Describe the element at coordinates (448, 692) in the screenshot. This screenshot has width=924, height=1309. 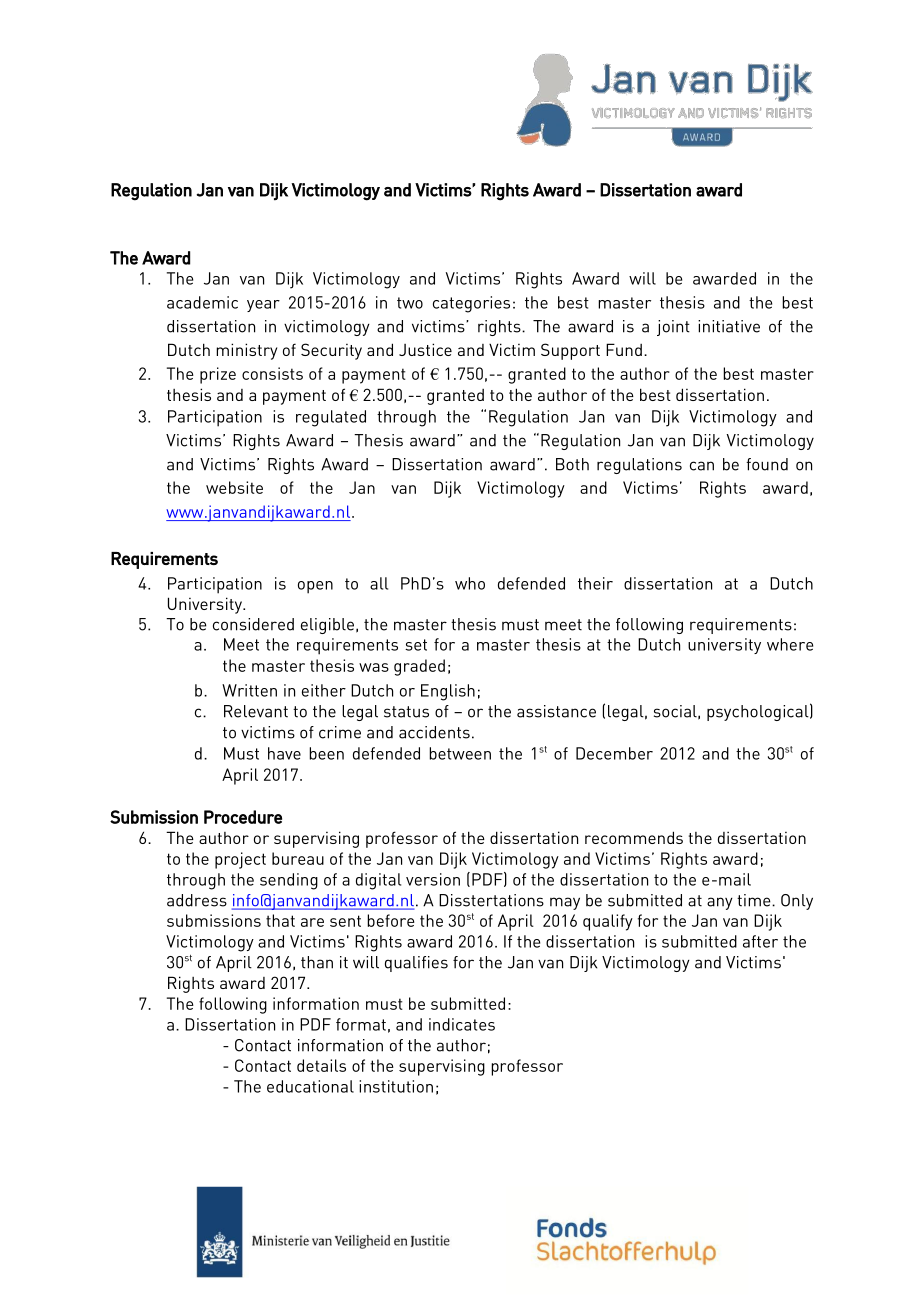
I see `English` at that location.
